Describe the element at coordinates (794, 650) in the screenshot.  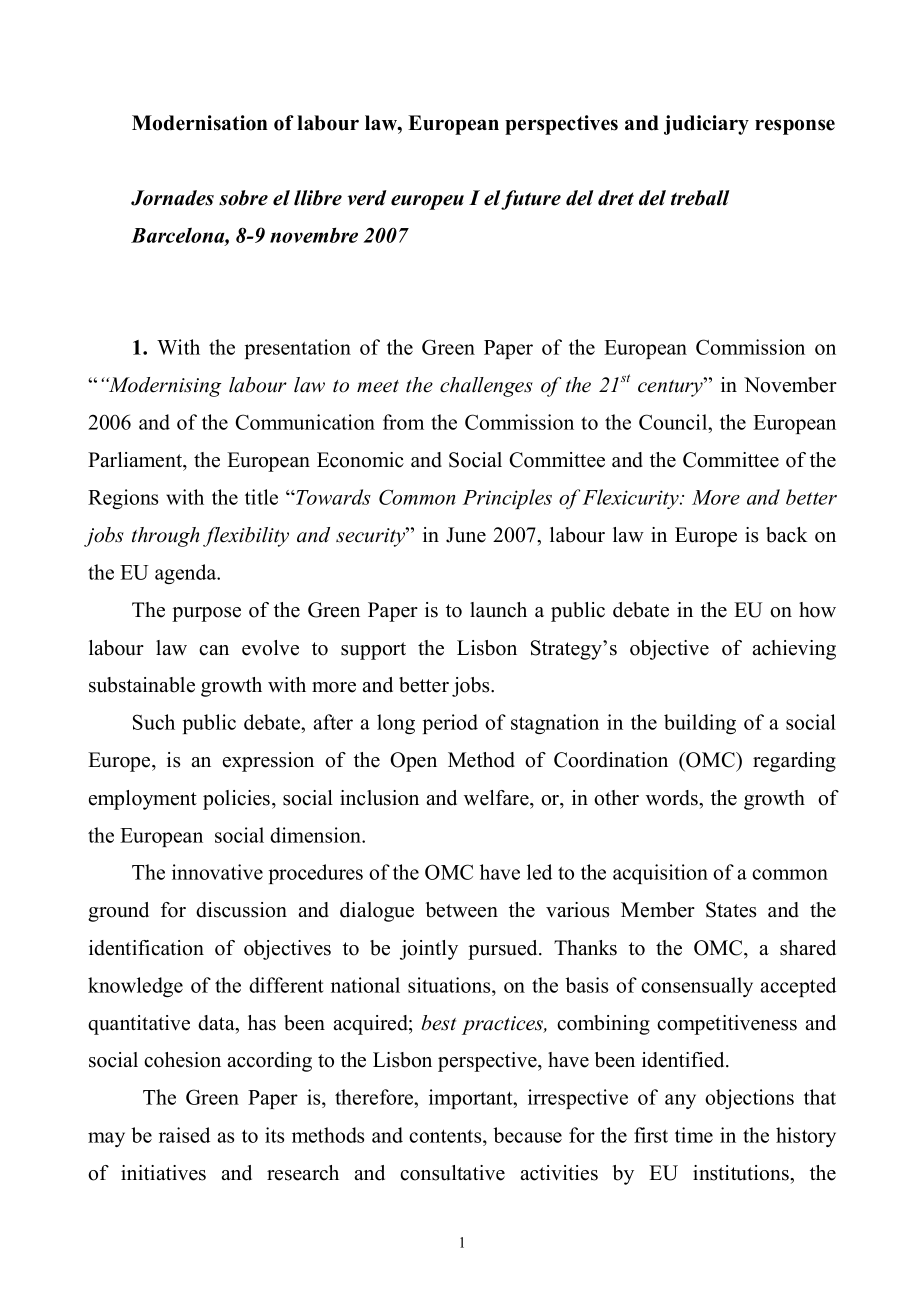
I see `achieving` at that location.
